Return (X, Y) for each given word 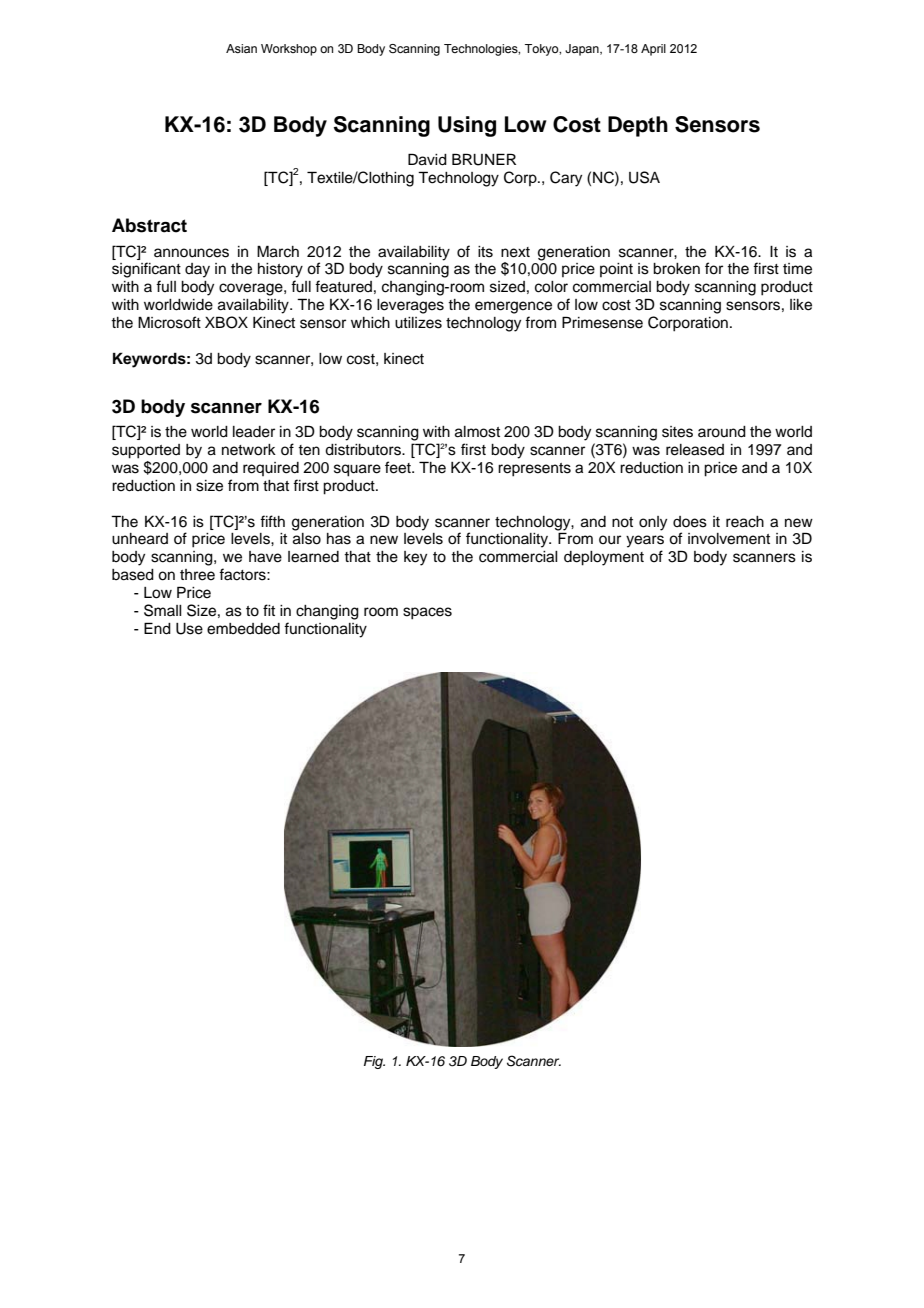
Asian (241, 48)
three (197, 575)
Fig (374, 1062)
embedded (243, 629)
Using (467, 126)
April (653, 50)
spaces (427, 613)
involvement (729, 539)
